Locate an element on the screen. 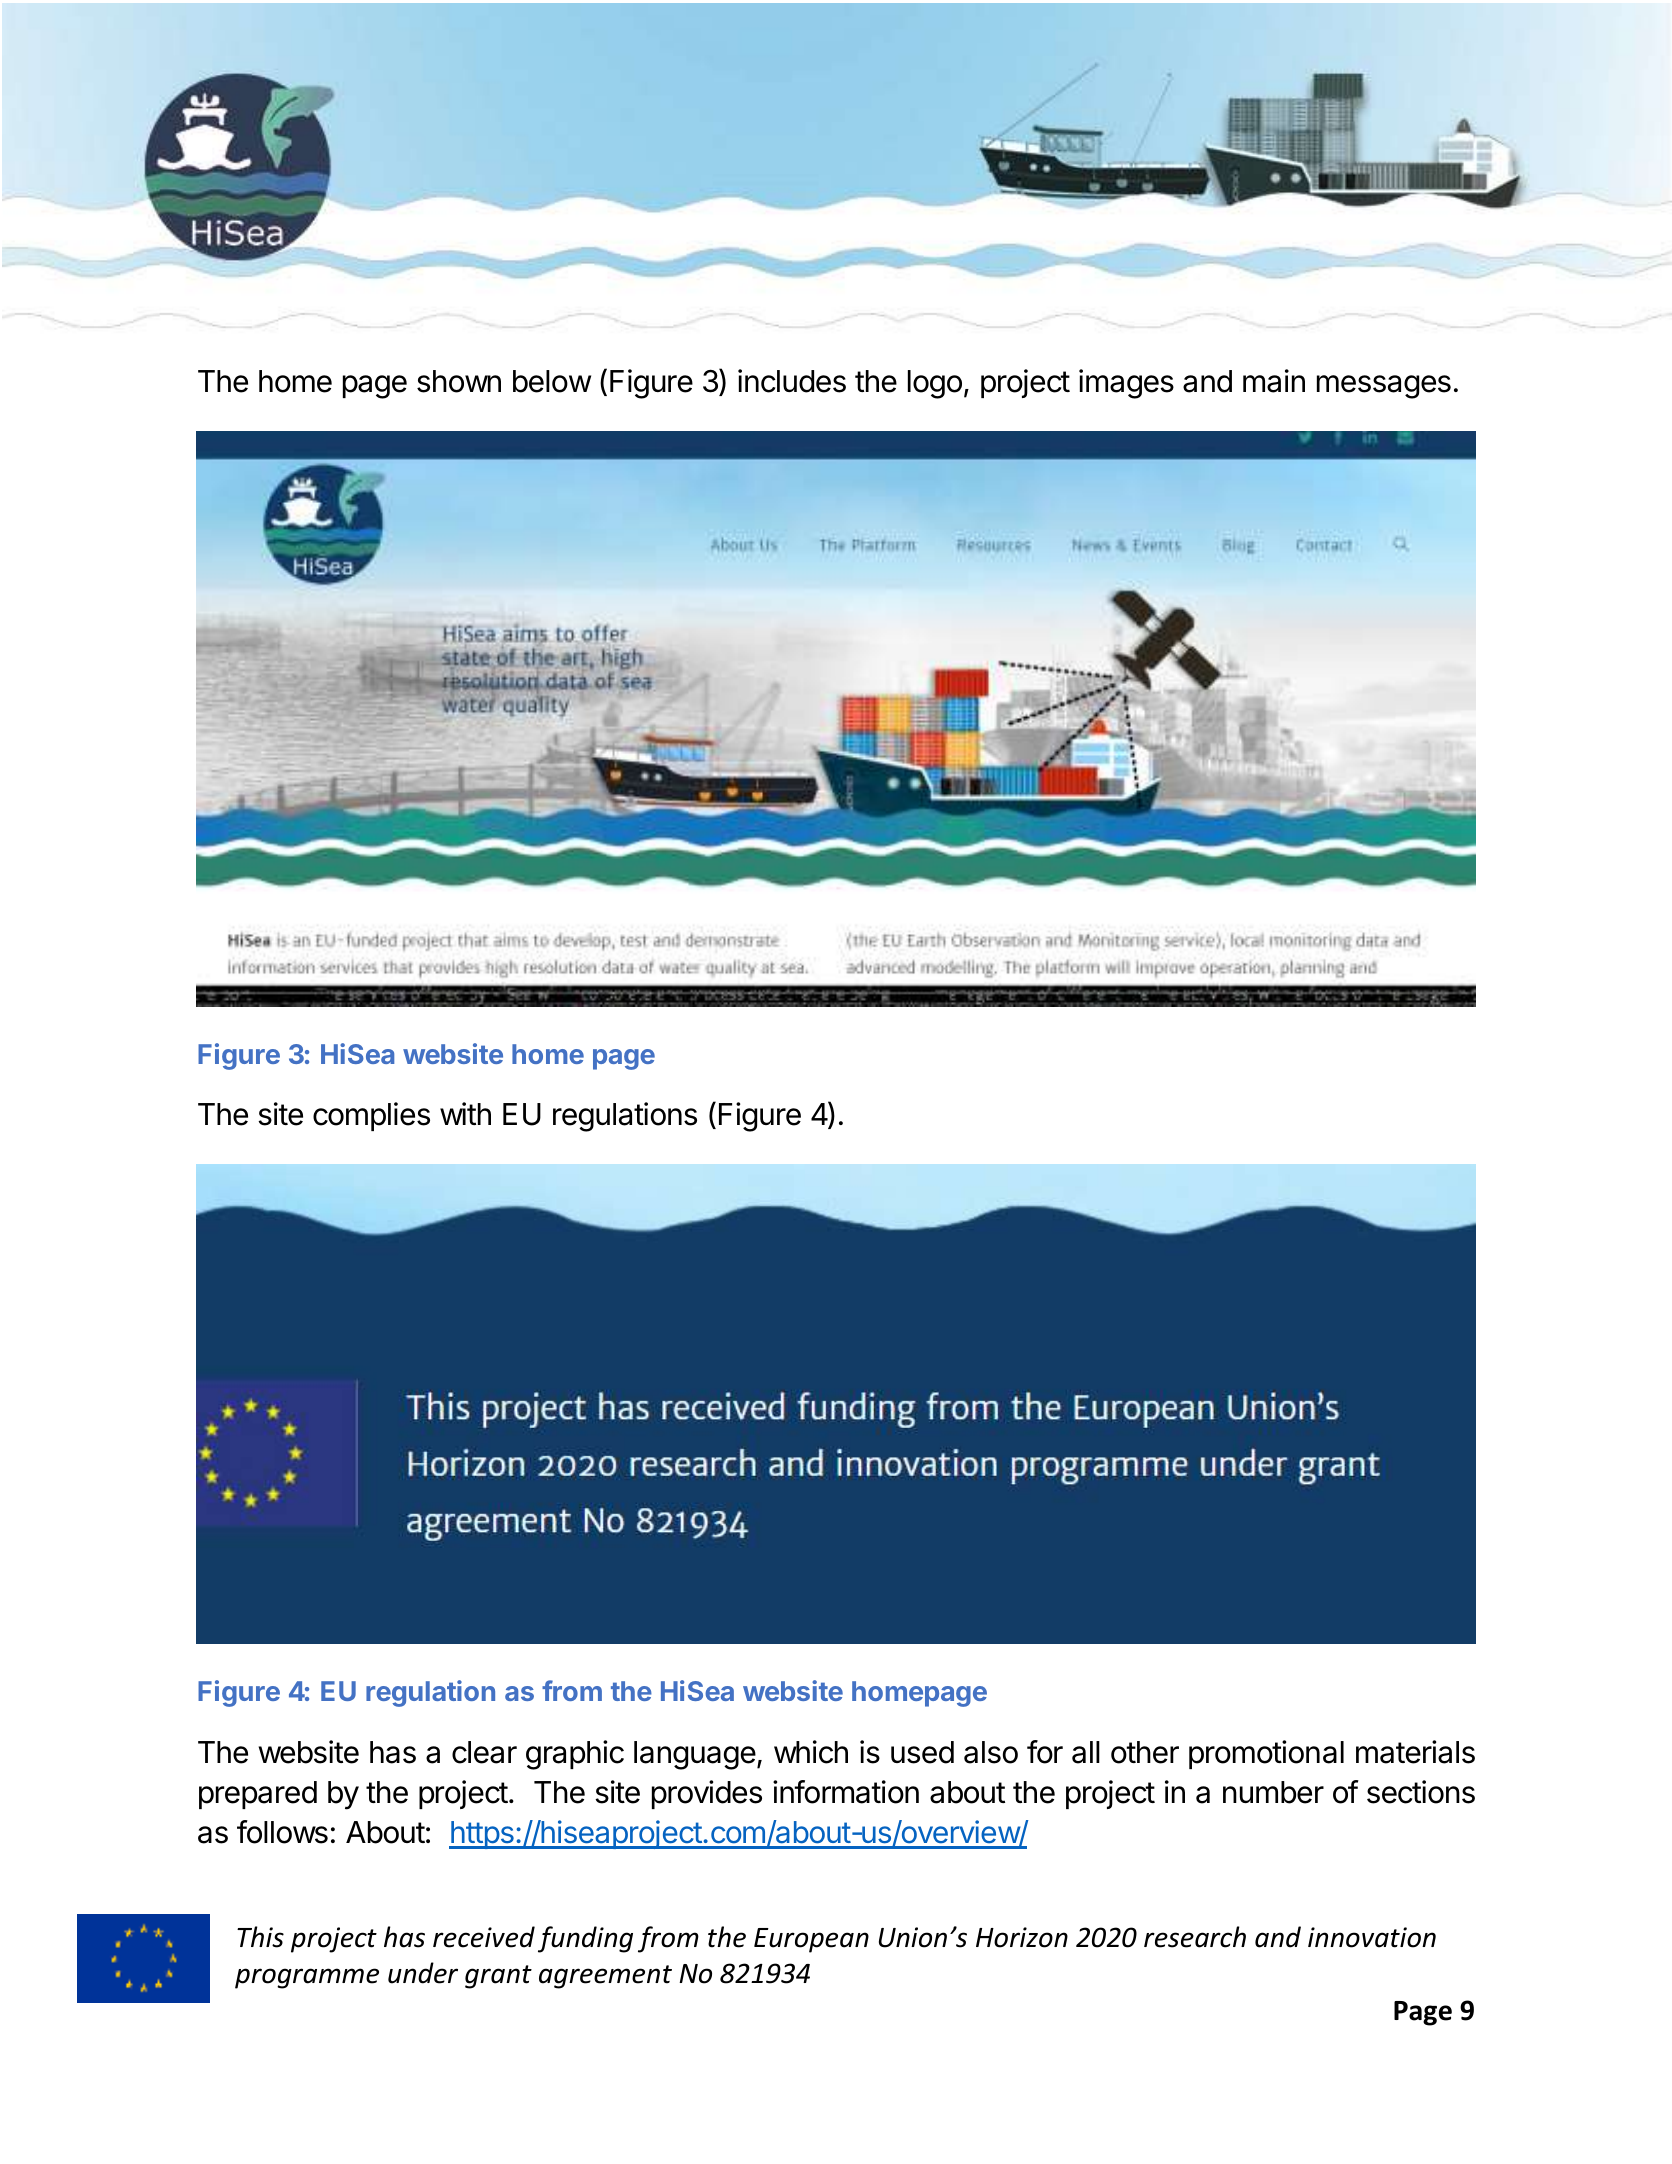 This screenshot has height=2164, width=1672. under is located at coordinates (423, 1973).
